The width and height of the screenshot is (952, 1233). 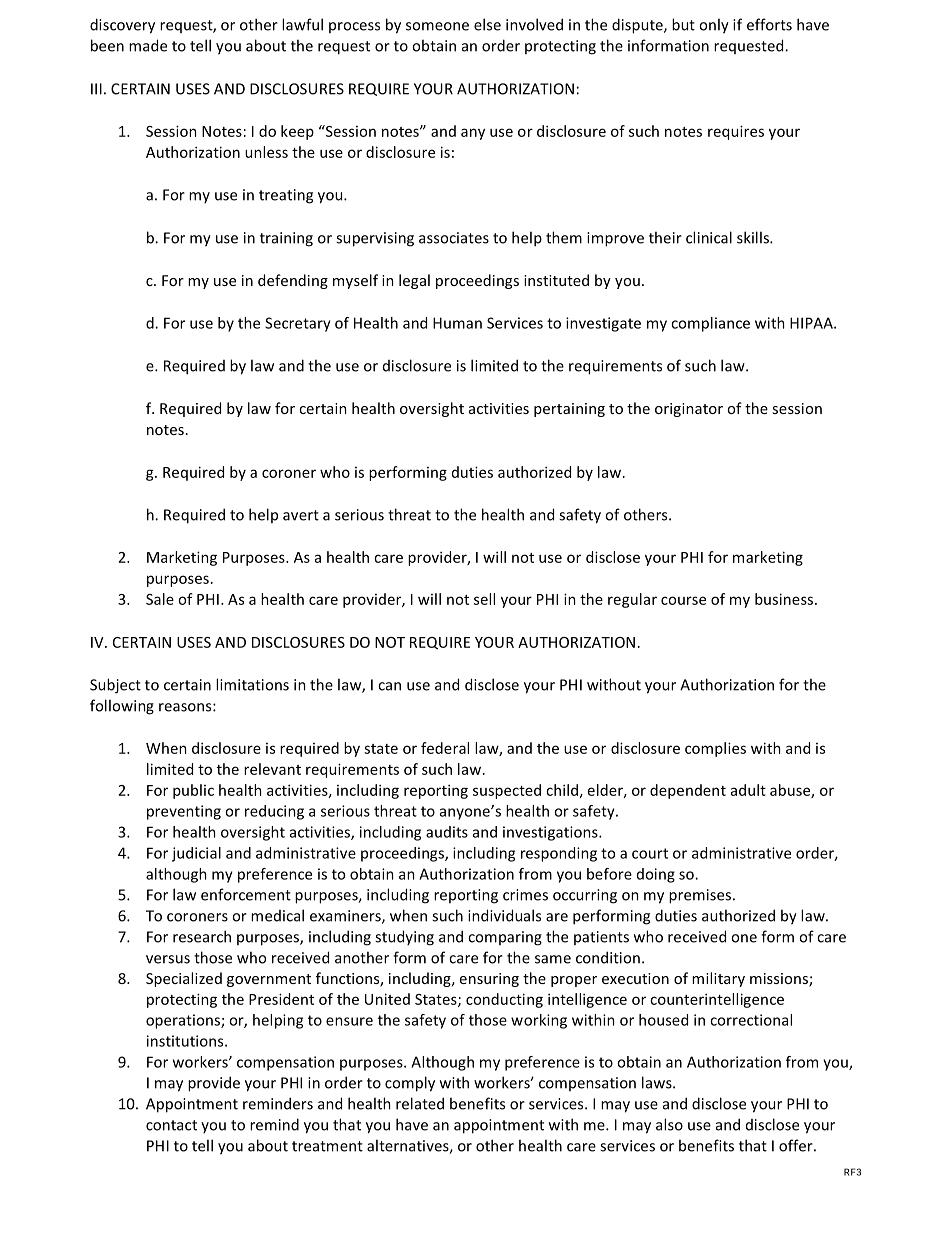 What do you see at coordinates (148, 45) in the screenshot?
I see `made` at bounding box center [148, 45].
